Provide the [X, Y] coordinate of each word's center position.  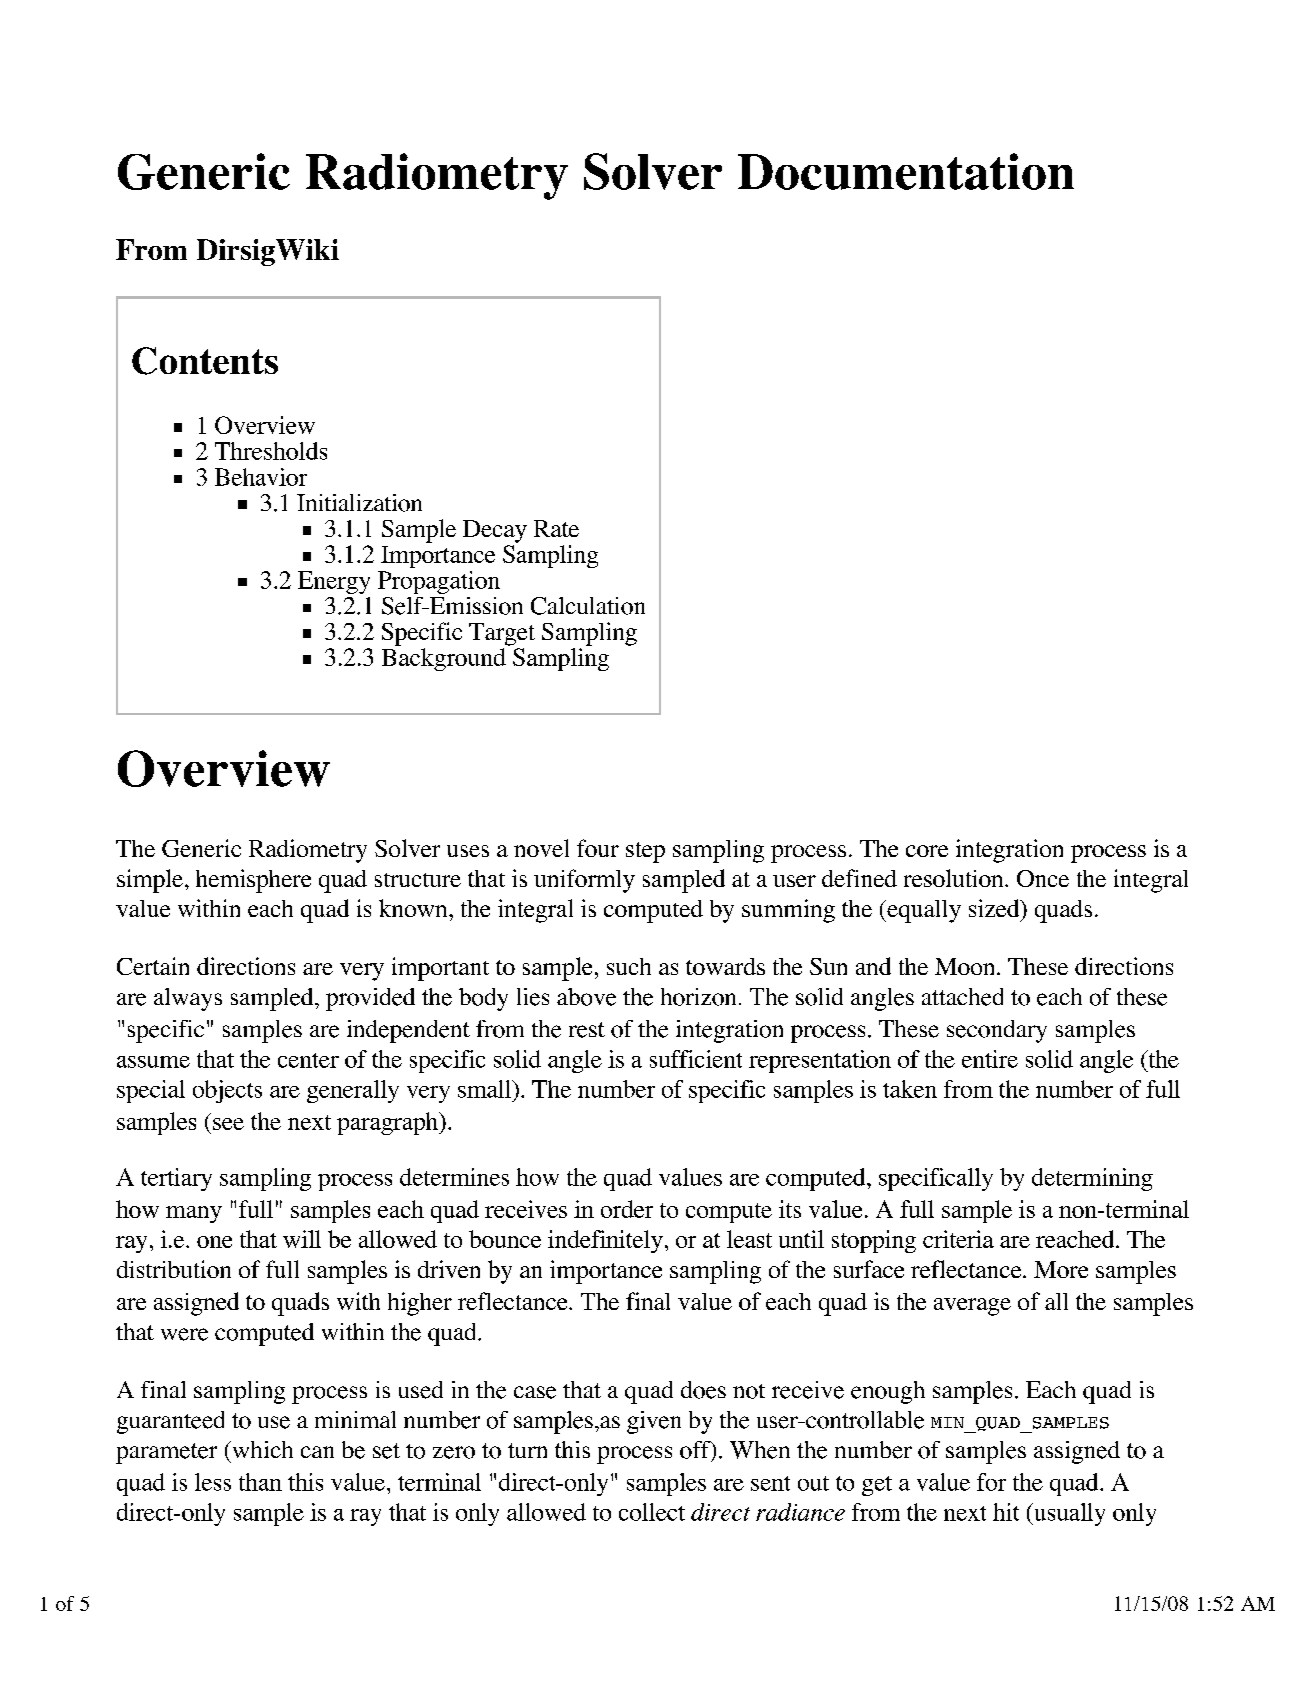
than [260, 1482]
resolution [955, 878]
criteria [958, 1239]
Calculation [588, 606]
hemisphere [253, 881]
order [627, 1209]
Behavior [261, 477]
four [598, 848]
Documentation [906, 171]
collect [652, 1512]
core [927, 851]
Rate [556, 528]
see [228, 1124]
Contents [205, 361]
